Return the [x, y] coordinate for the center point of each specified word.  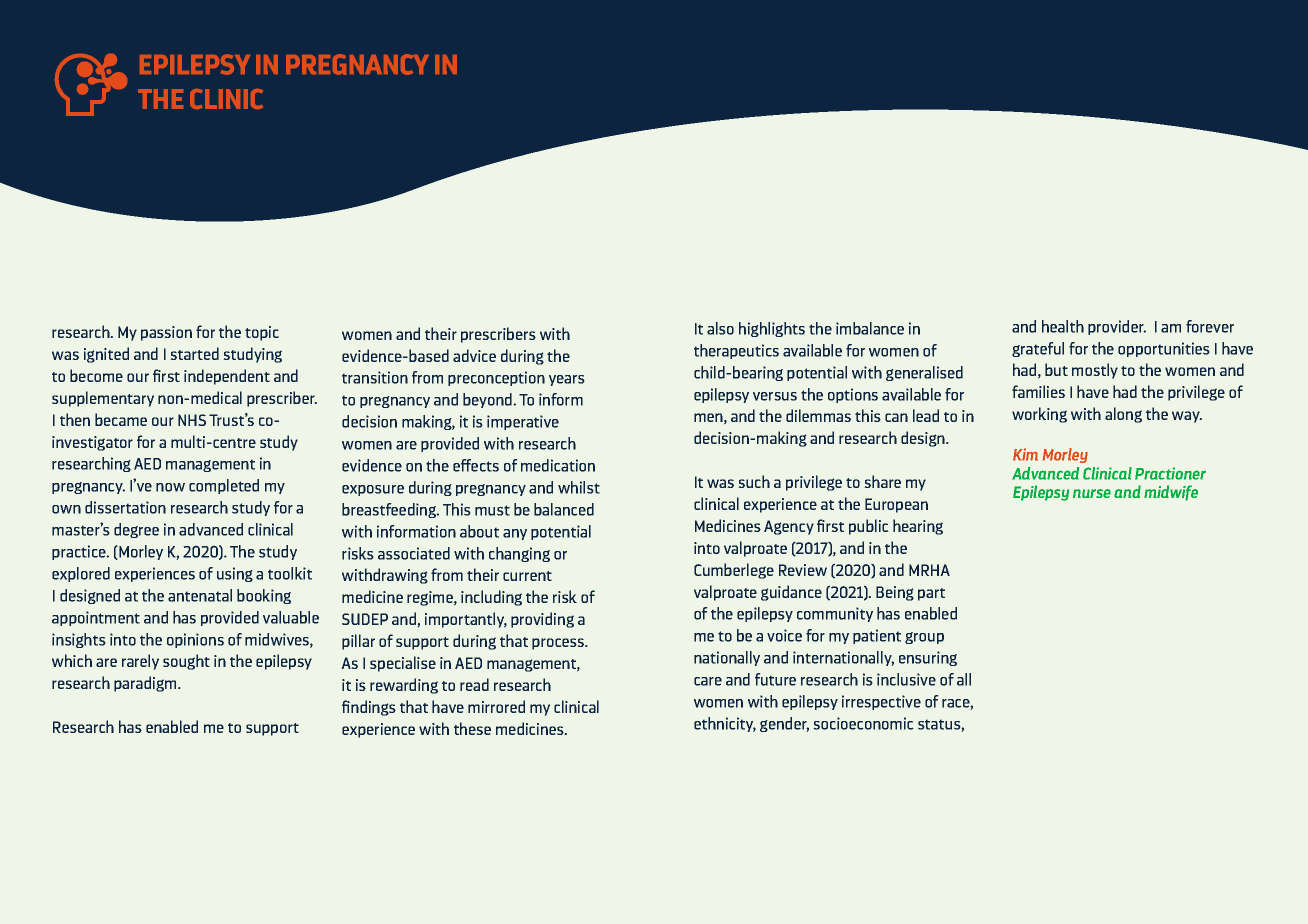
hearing [918, 527]
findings [369, 708]
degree [136, 530]
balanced [564, 509]
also [720, 328]
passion [166, 333]
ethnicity [725, 724]
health [1063, 326]
